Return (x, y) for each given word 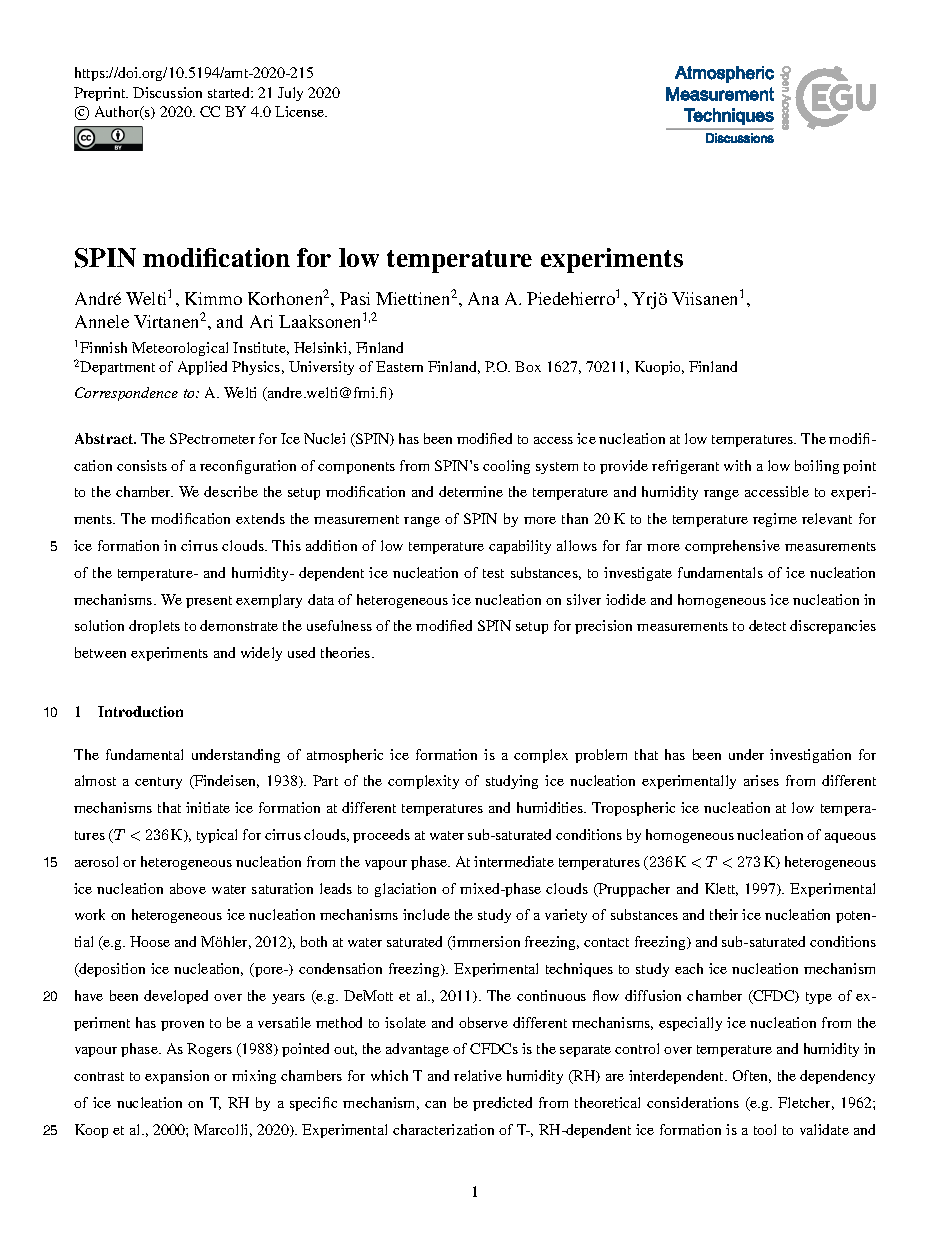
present (209, 602)
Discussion (167, 92)
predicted (502, 1104)
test (493, 573)
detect (767, 625)
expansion (177, 1077)
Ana (483, 298)
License (301, 111)
